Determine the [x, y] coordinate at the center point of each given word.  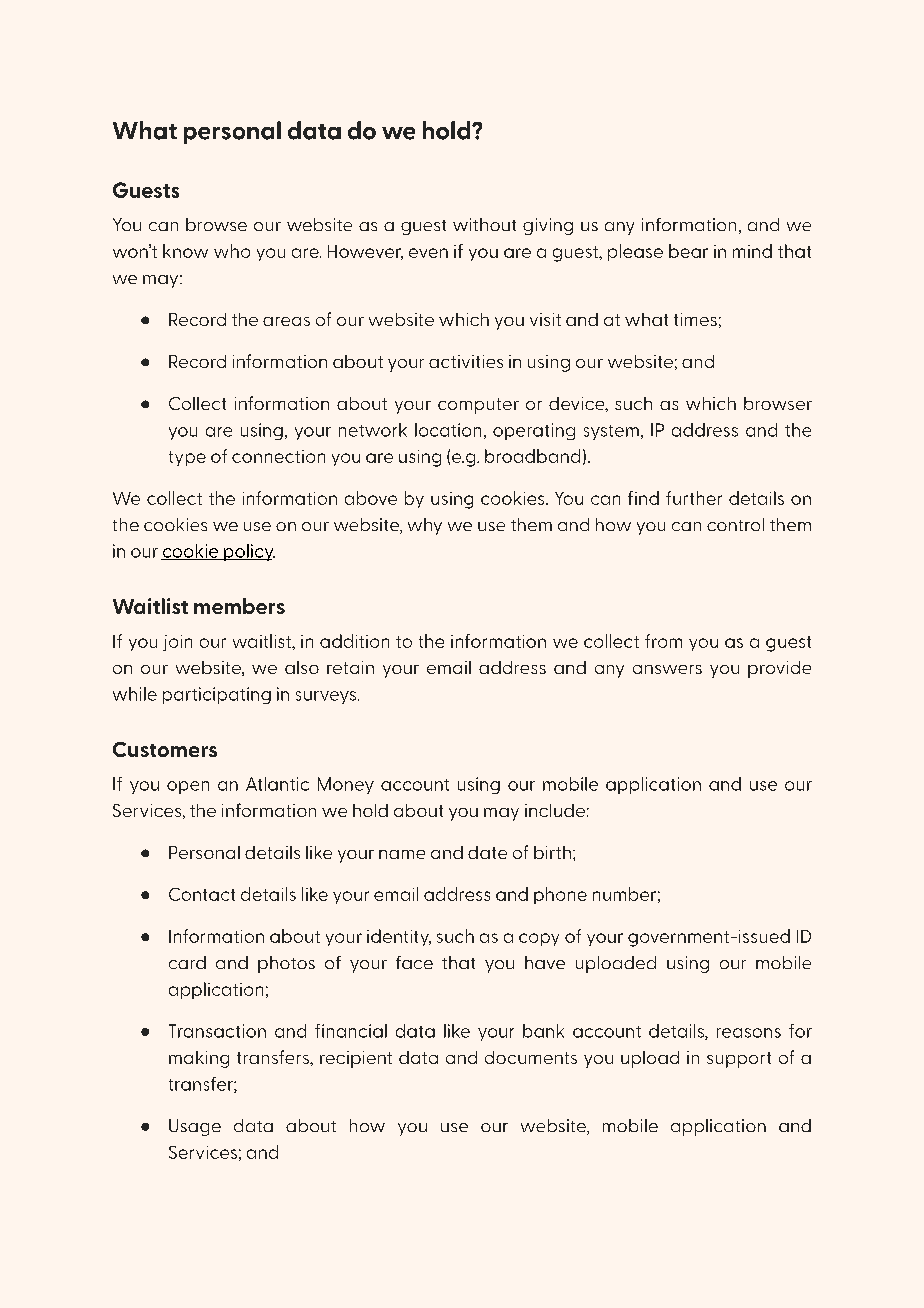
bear [688, 251]
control [735, 524]
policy [248, 552]
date [487, 852]
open [188, 787]
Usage [195, 1127]
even [428, 253]
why [425, 526]
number [624, 894]
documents [531, 1057]
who [232, 251]
